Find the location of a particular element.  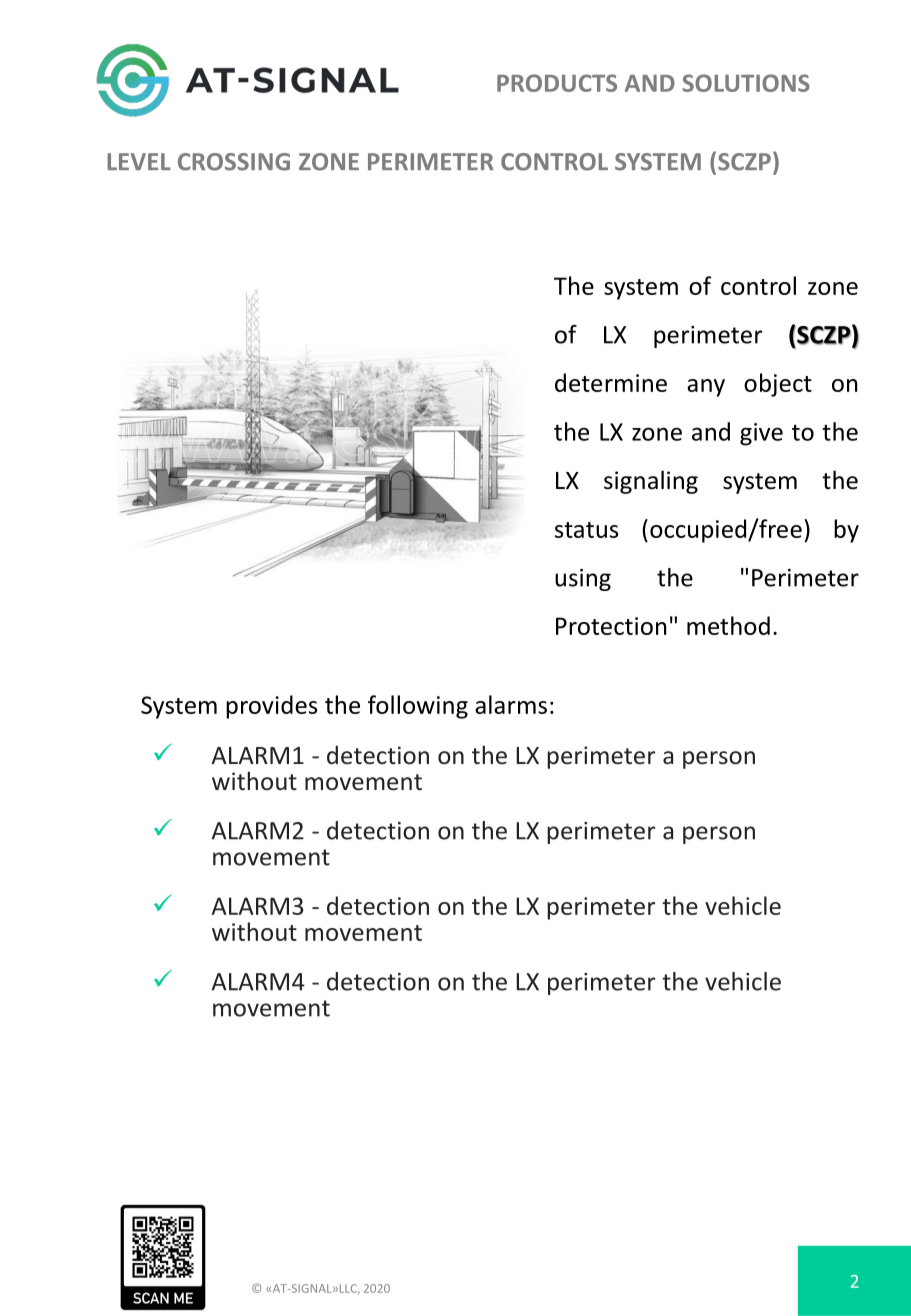

CROSSING is located at coordinates (234, 162).
